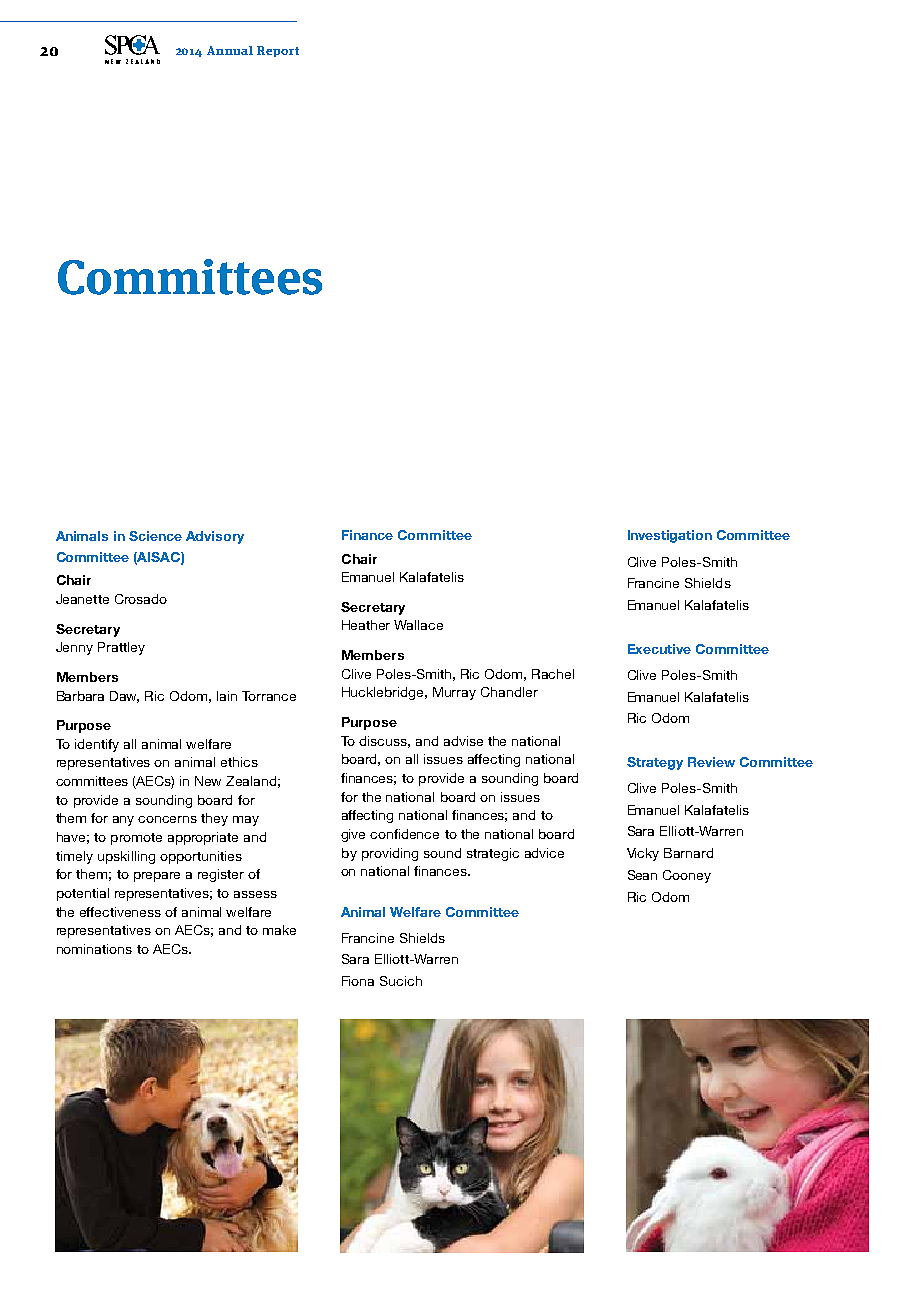 The height and width of the screenshot is (1308, 924). Describe the element at coordinates (230, 50) in the screenshot. I see `Annual` at that location.
